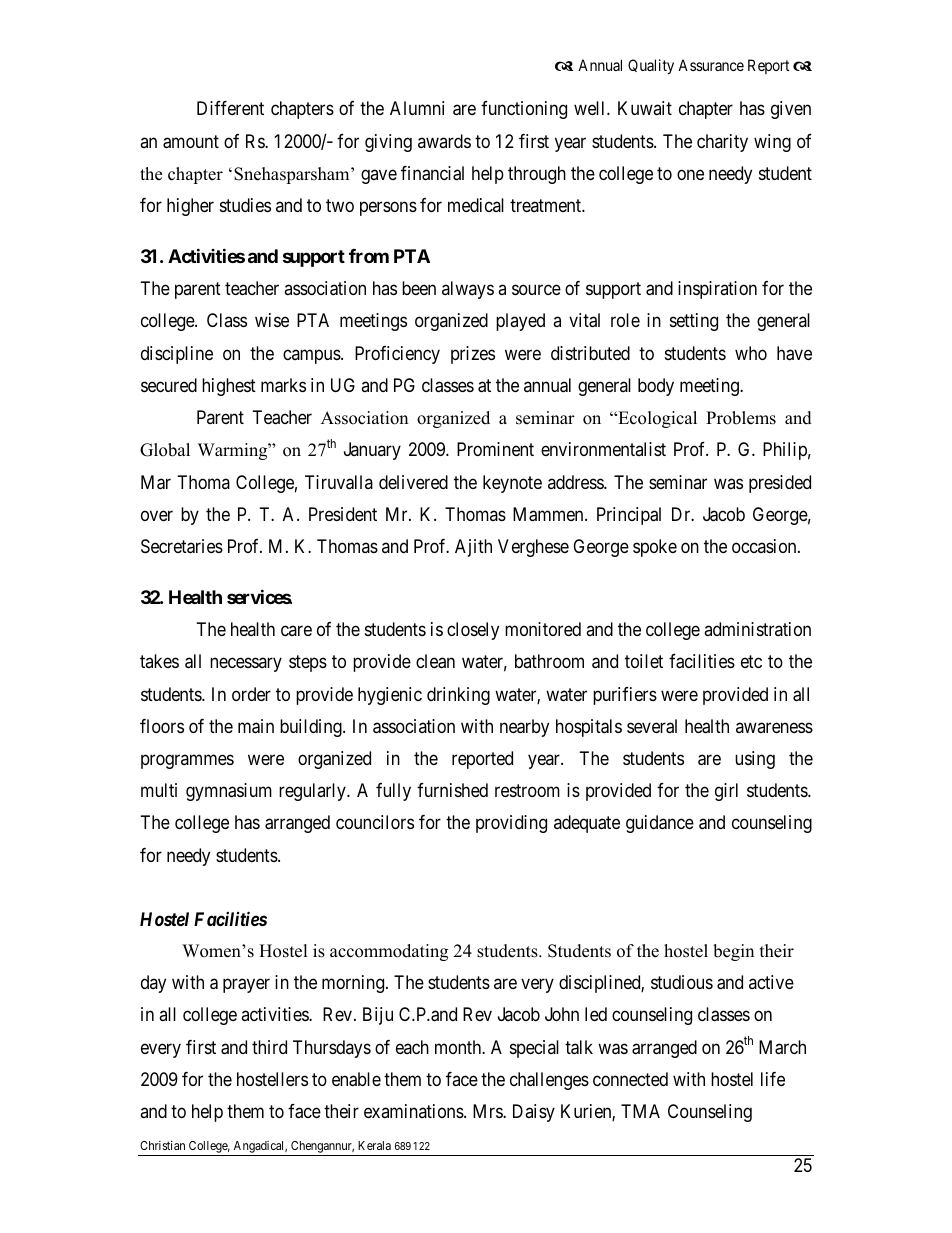  Describe the element at coordinates (296, 630) in the screenshot. I see `care` at that location.
